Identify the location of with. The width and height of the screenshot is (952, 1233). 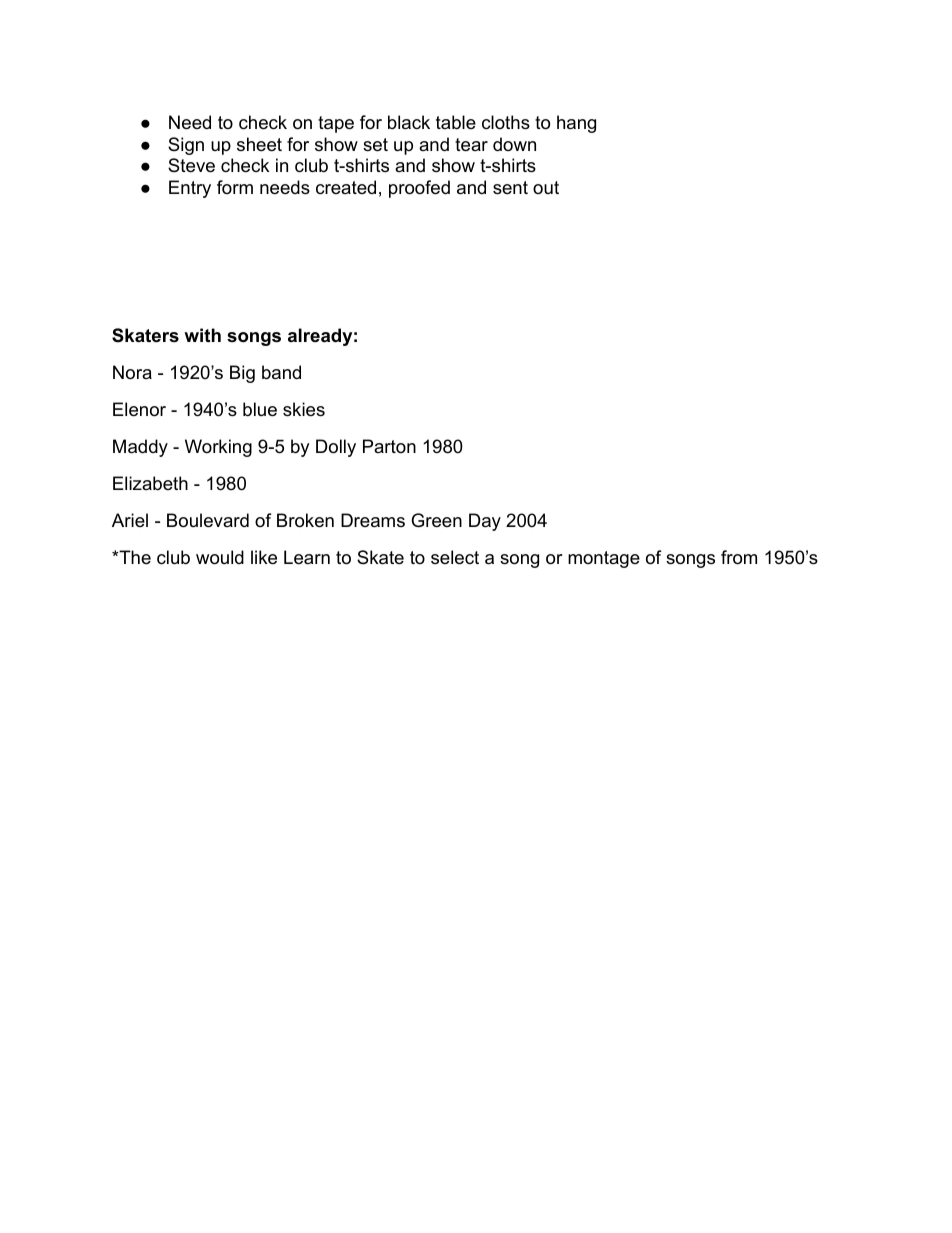
(202, 335).
